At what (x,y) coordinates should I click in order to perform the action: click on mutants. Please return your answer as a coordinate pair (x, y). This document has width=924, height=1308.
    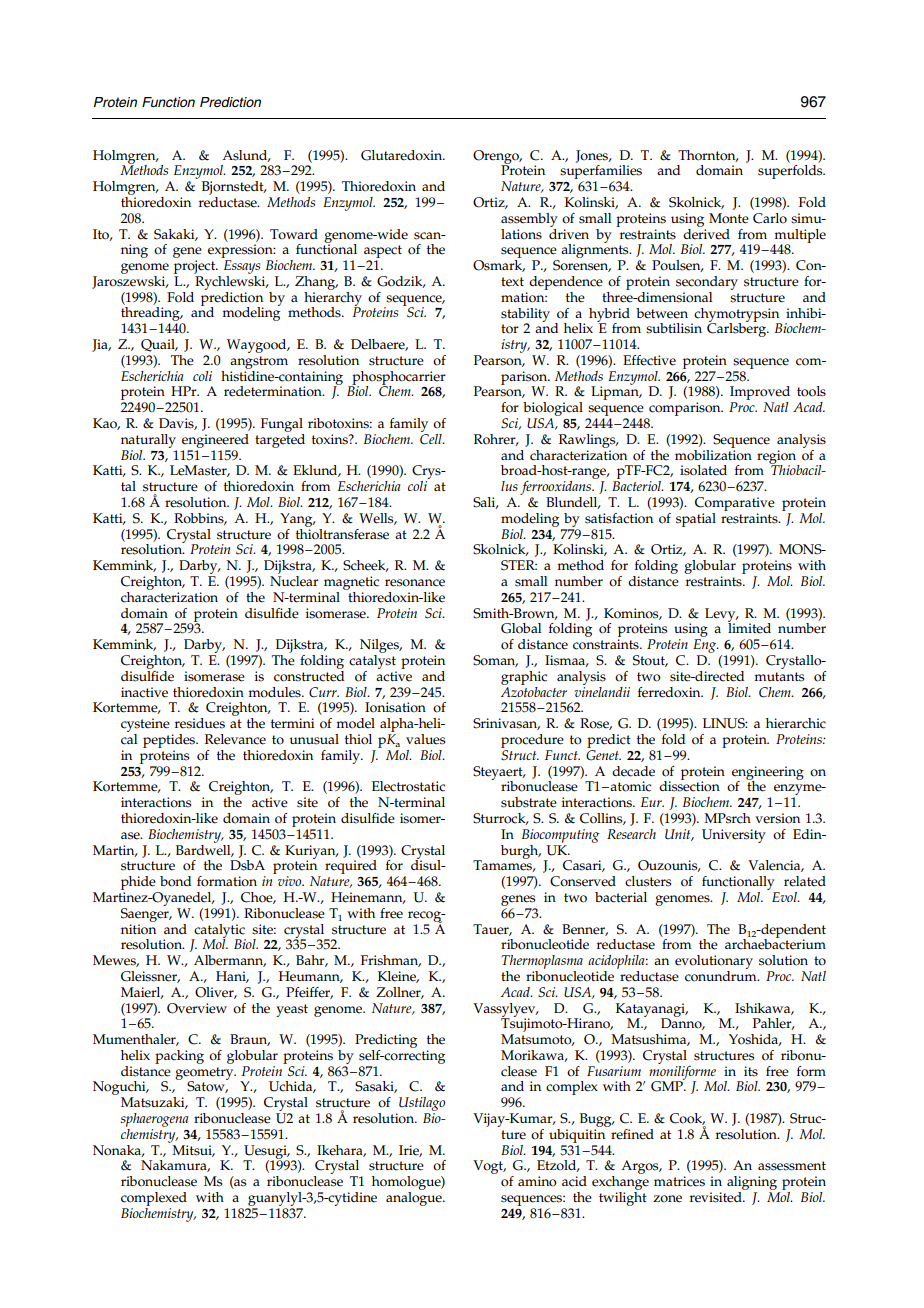
    Looking at the image, I should click on (779, 677).
